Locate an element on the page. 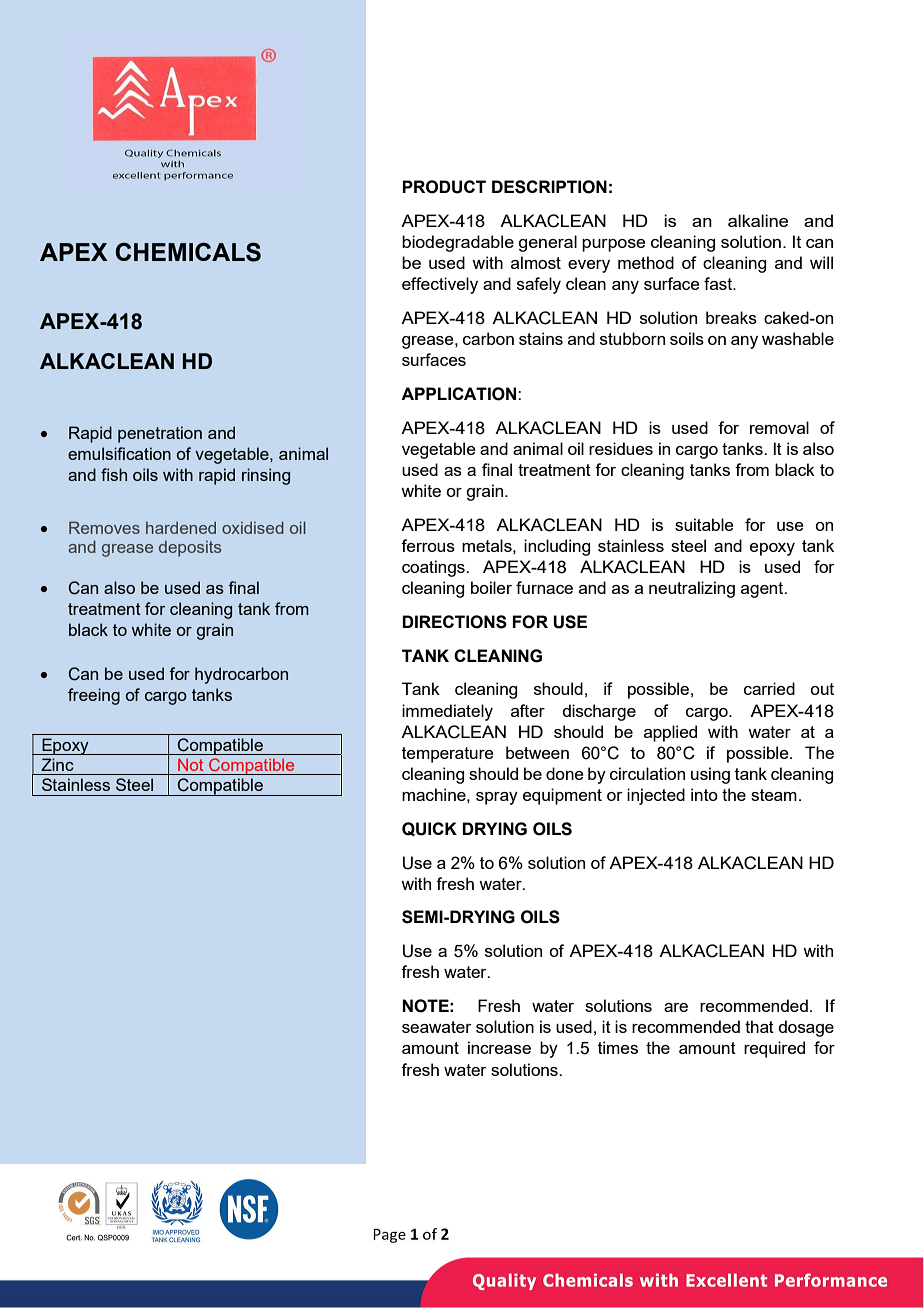 This image has height=1308, width=924. alkaline is located at coordinates (758, 220).
